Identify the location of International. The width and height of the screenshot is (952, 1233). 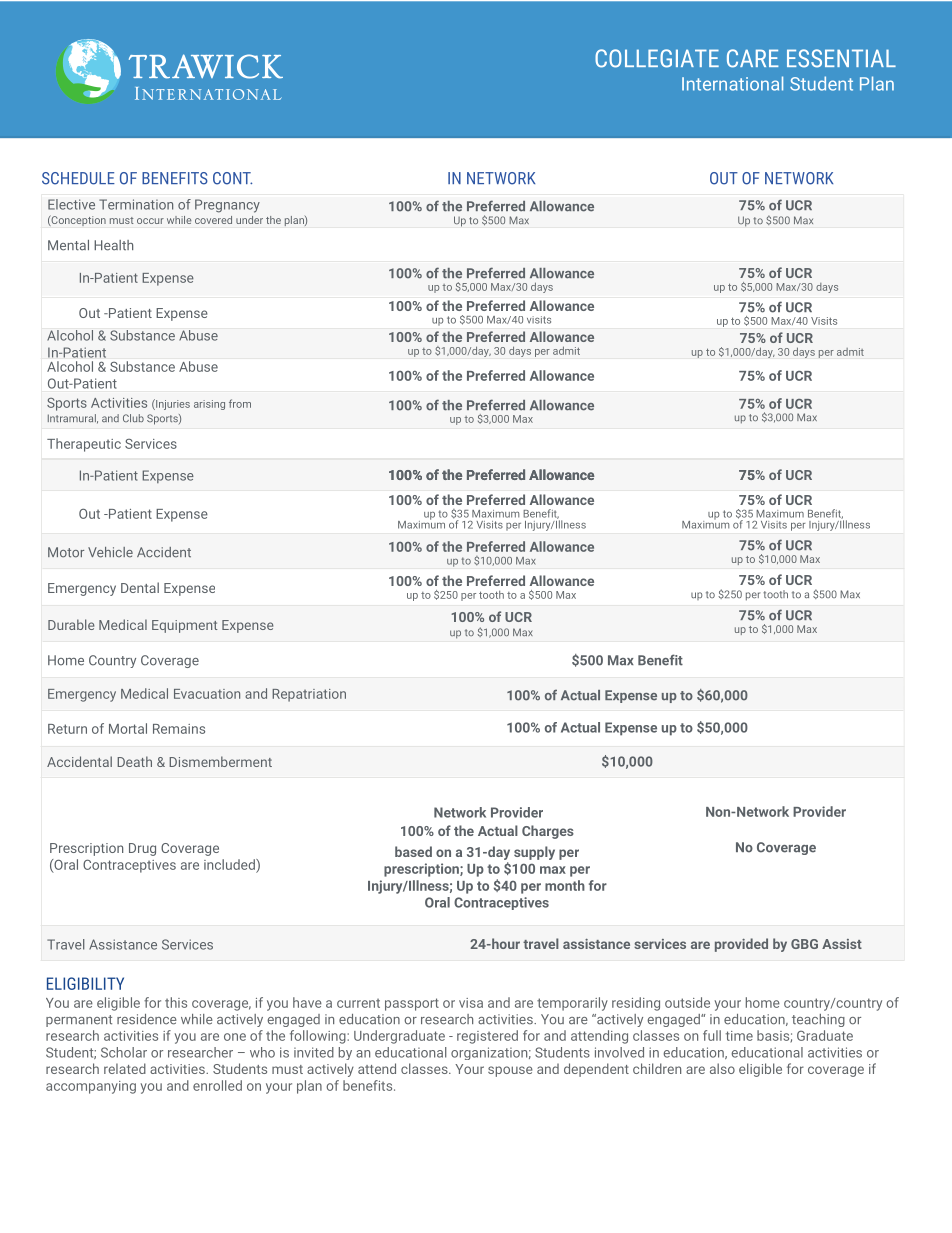
(732, 83).
